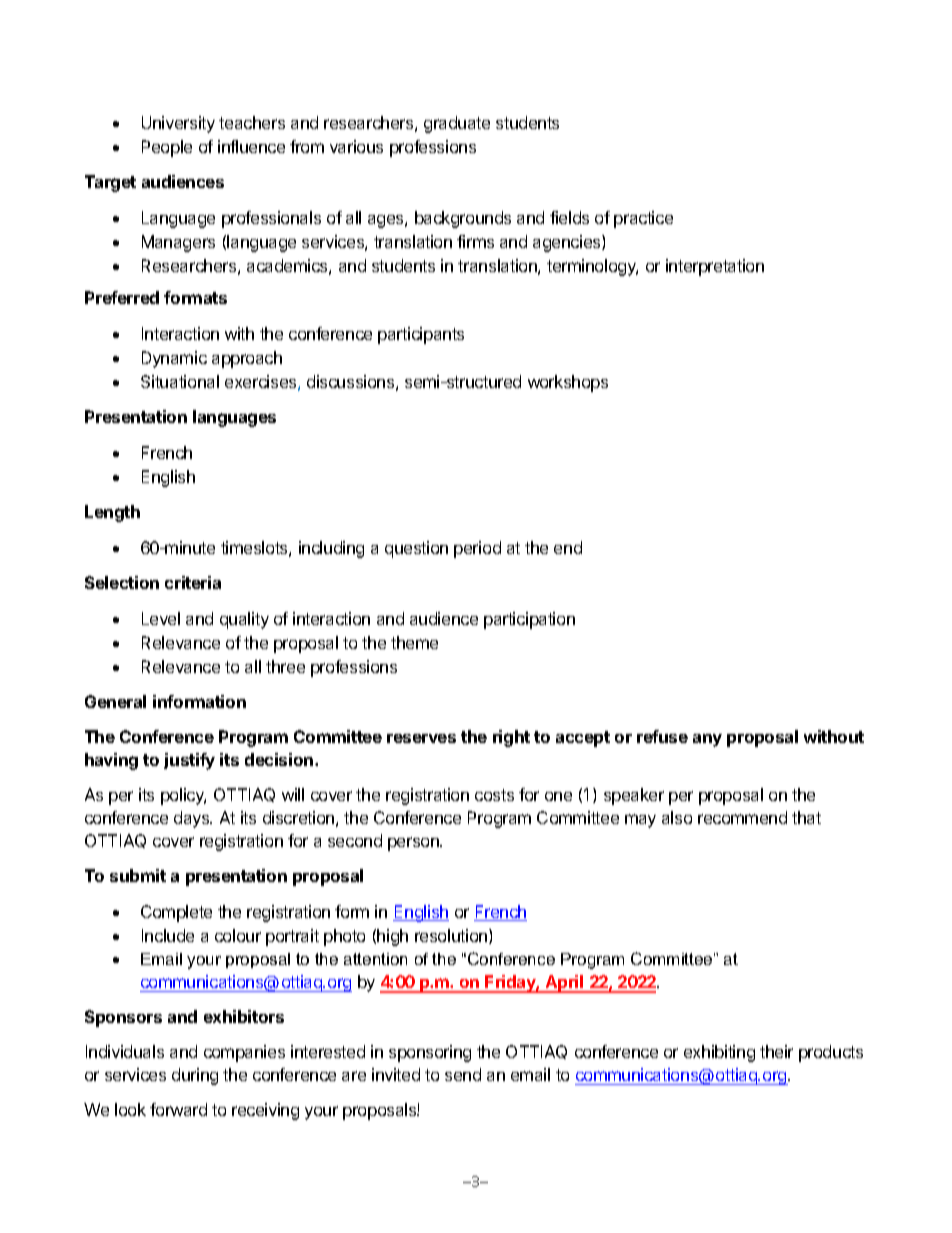 The width and height of the screenshot is (952, 1233). I want to click on days, so click(193, 819).
